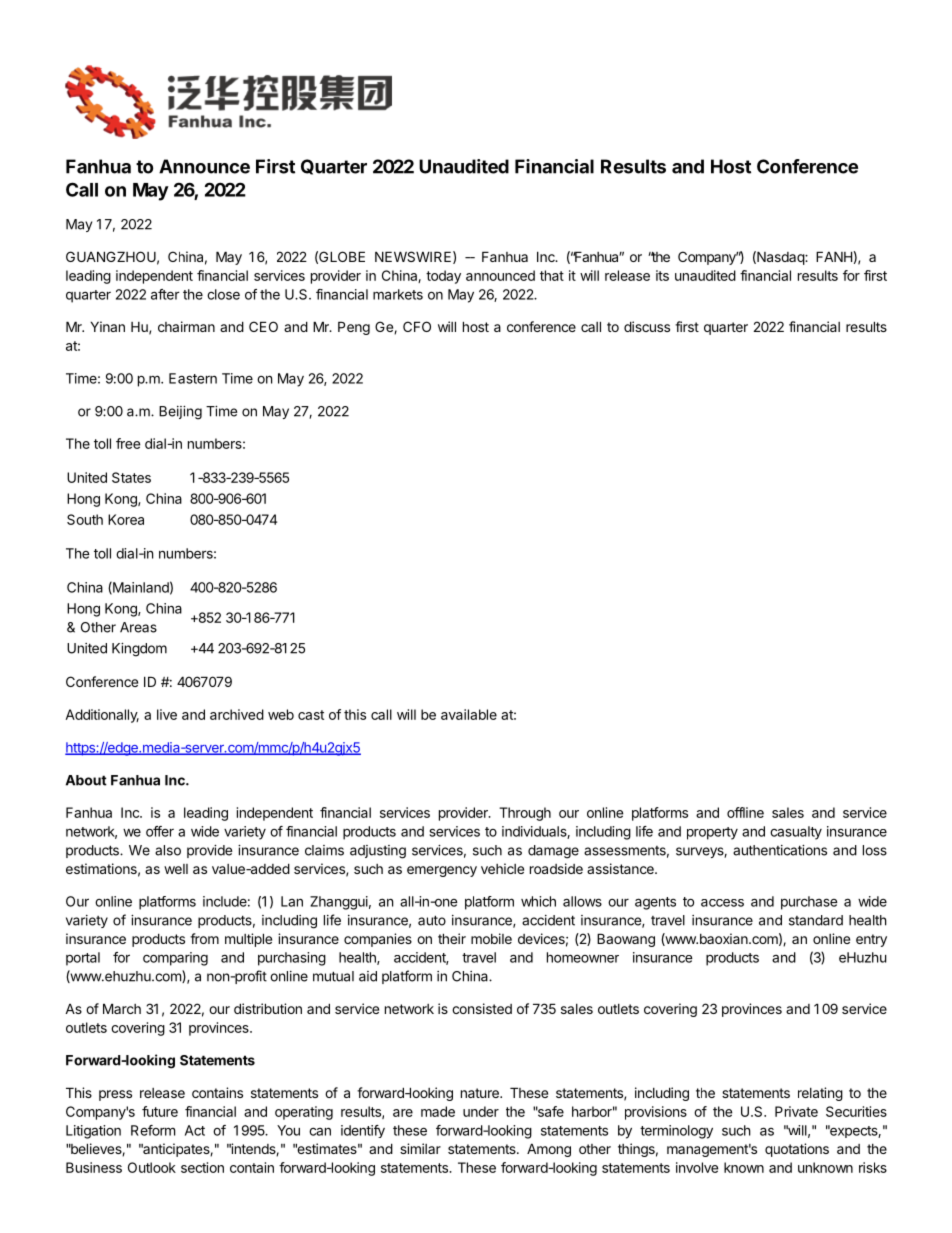 The height and width of the document is (1233, 952). I want to click on available, so click(469, 714).
